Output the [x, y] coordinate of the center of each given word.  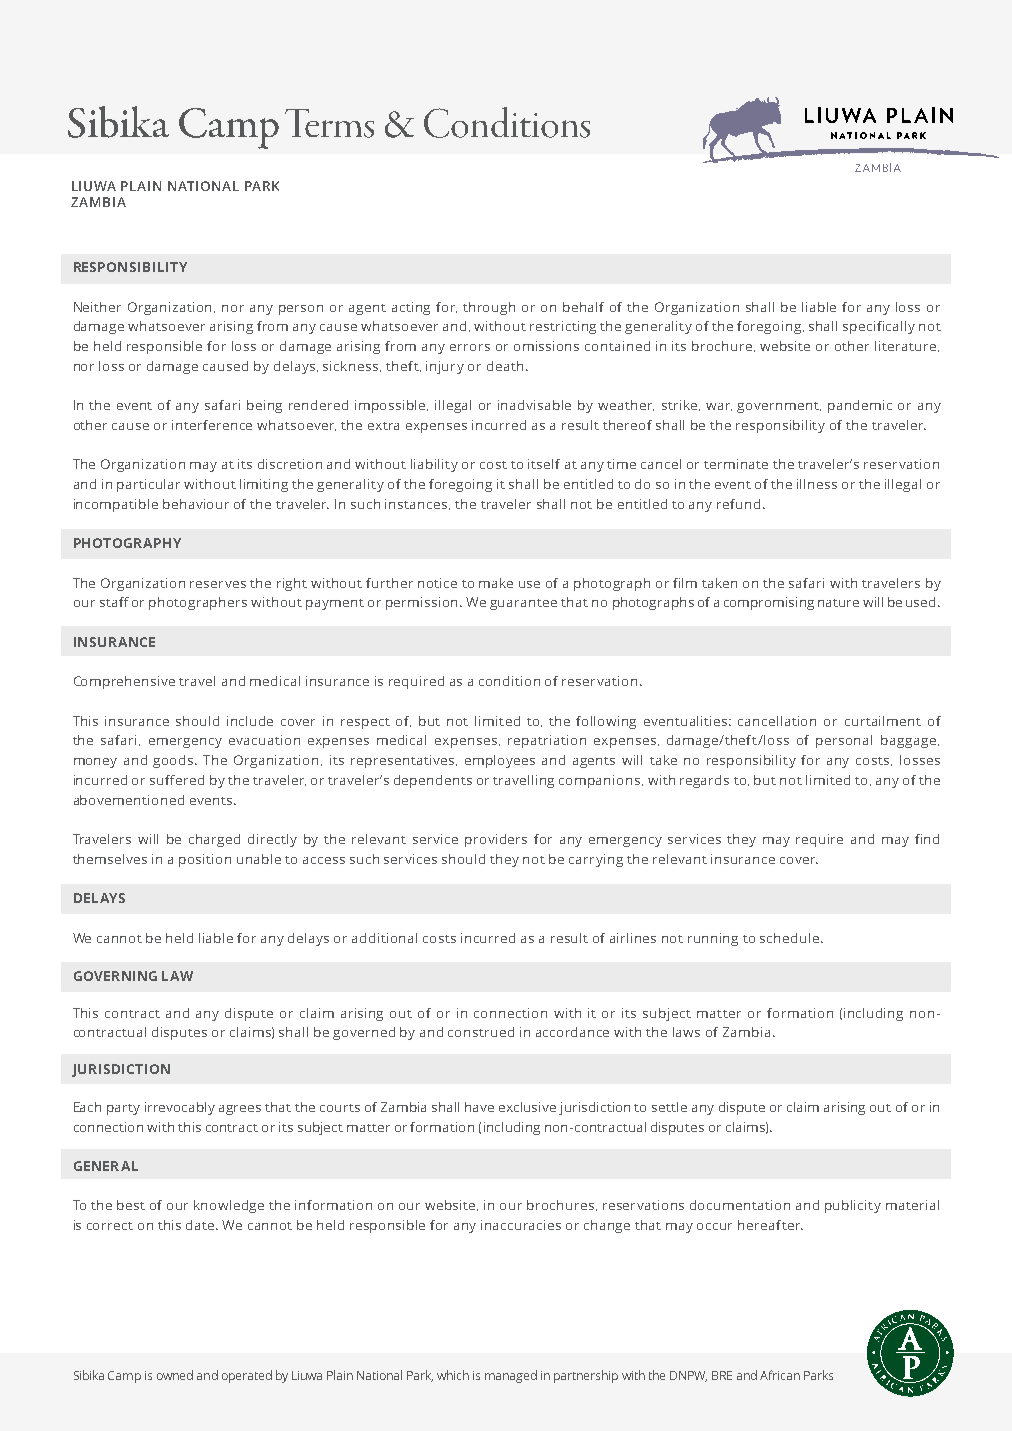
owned [175, 1375]
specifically [879, 327]
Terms [329, 123]
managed [511, 1376]
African [780, 1375]
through [489, 308]
